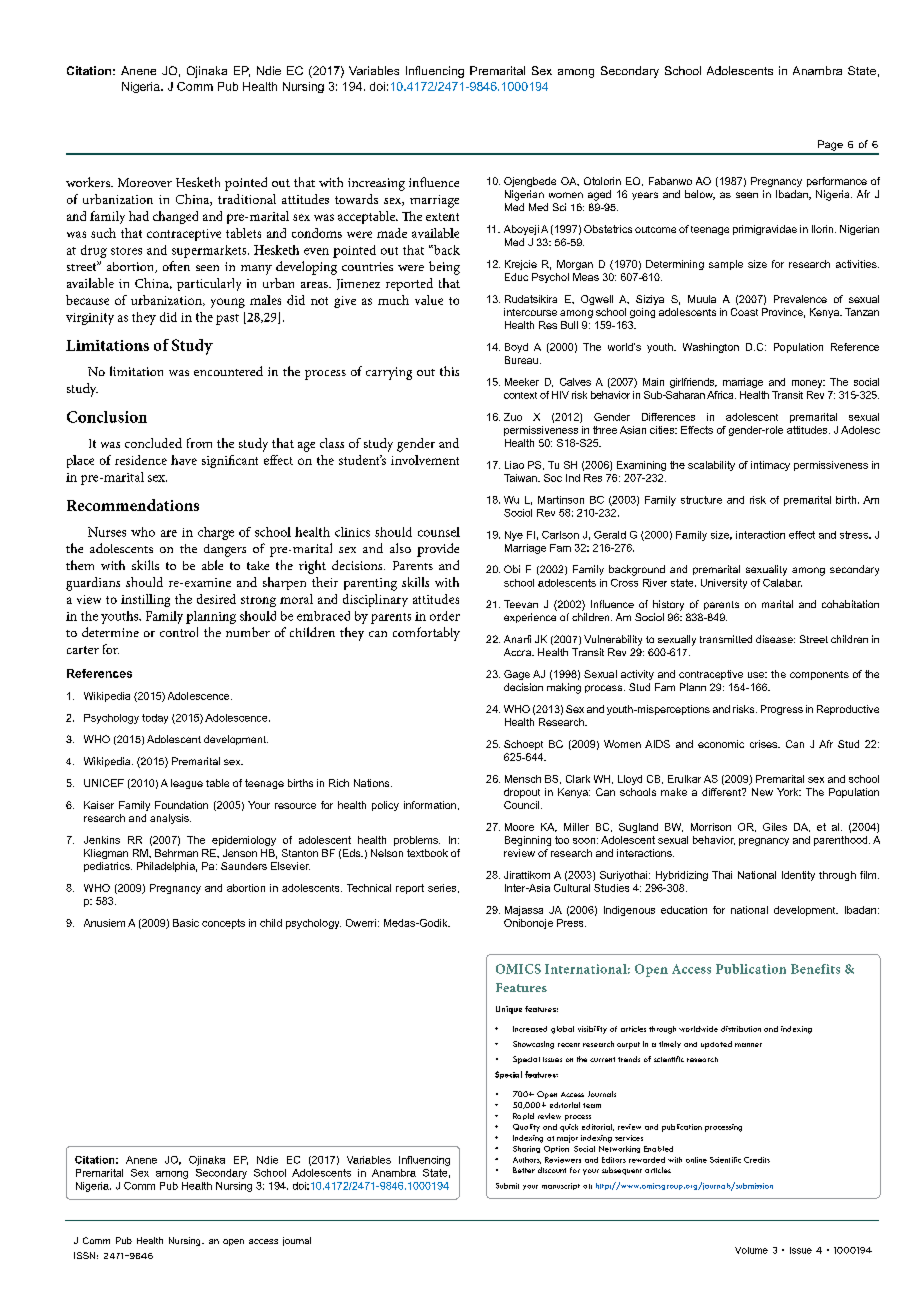  I want to click on charge, so click(216, 533).
